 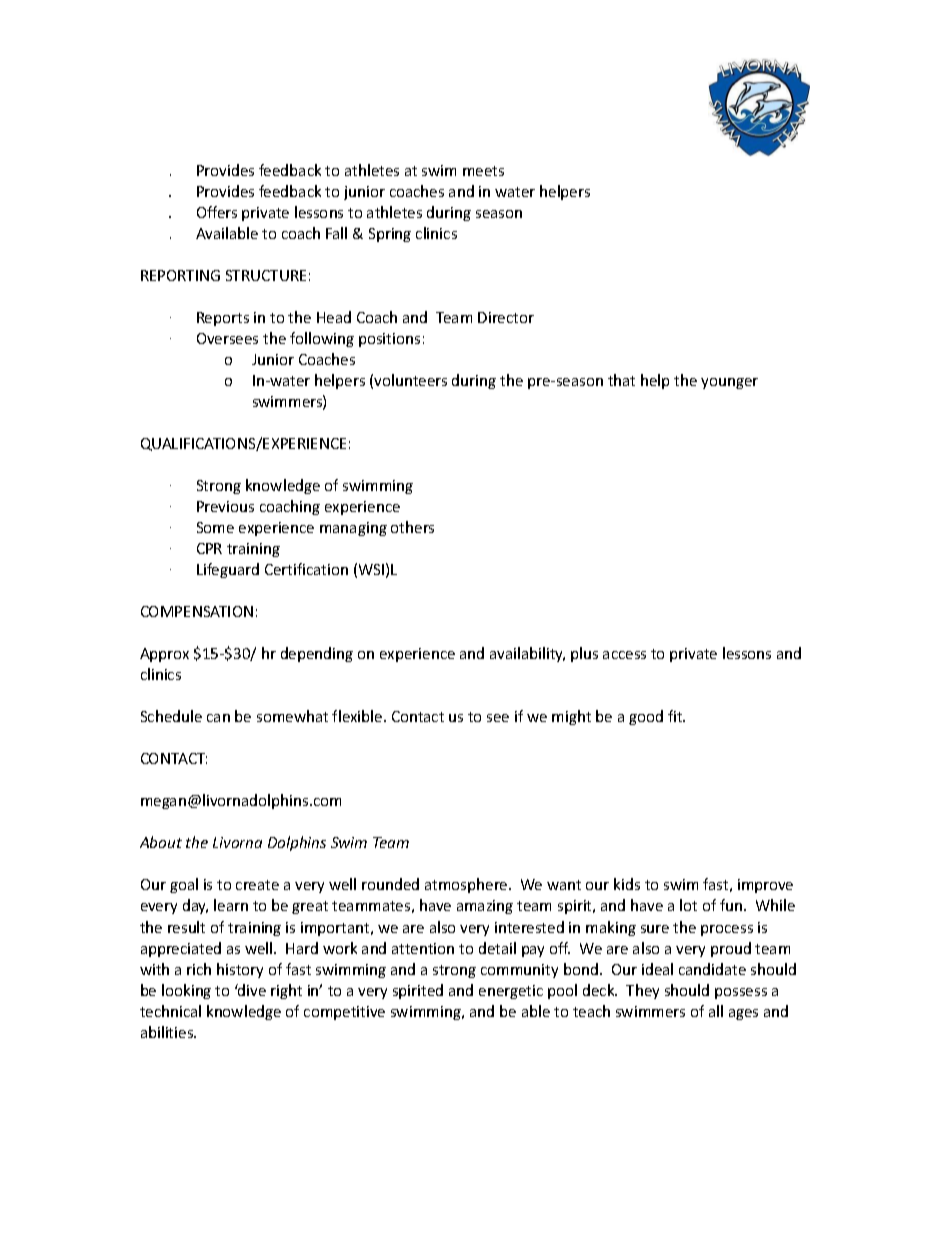 What do you see at coordinates (186, 991) in the screenshot?
I see `looking` at bounding box center [186, 991].
